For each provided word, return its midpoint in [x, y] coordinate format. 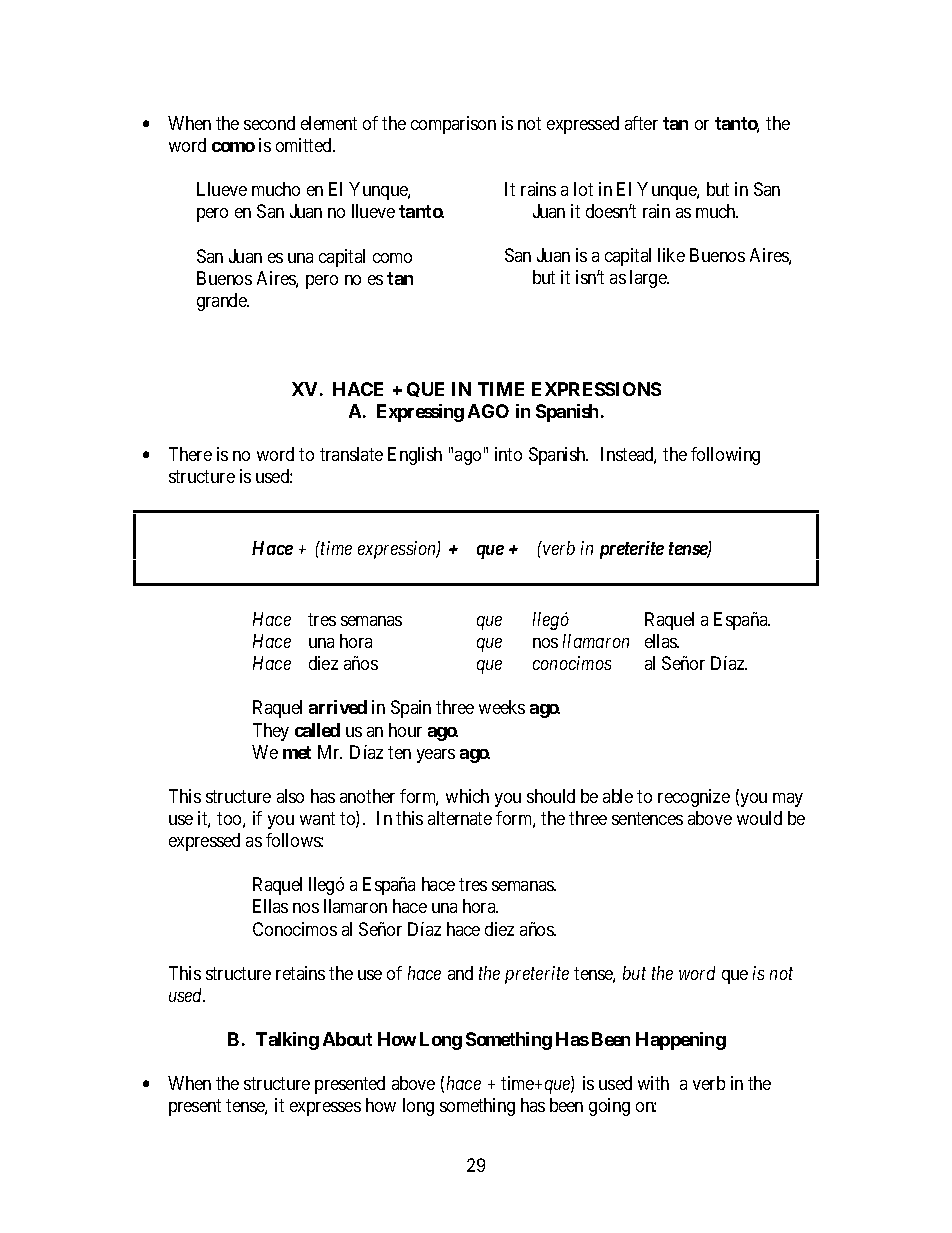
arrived [338, 707]
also [290, 796]
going [609, 1107]
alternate [460, 818]
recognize [694, 798]
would [759, 818]
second [269, 123]
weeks [502, 707]
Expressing [420, 413]
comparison [453, 125]
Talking [287, 1041]
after [641, 123]
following [725, 456]
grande [223, 302]
